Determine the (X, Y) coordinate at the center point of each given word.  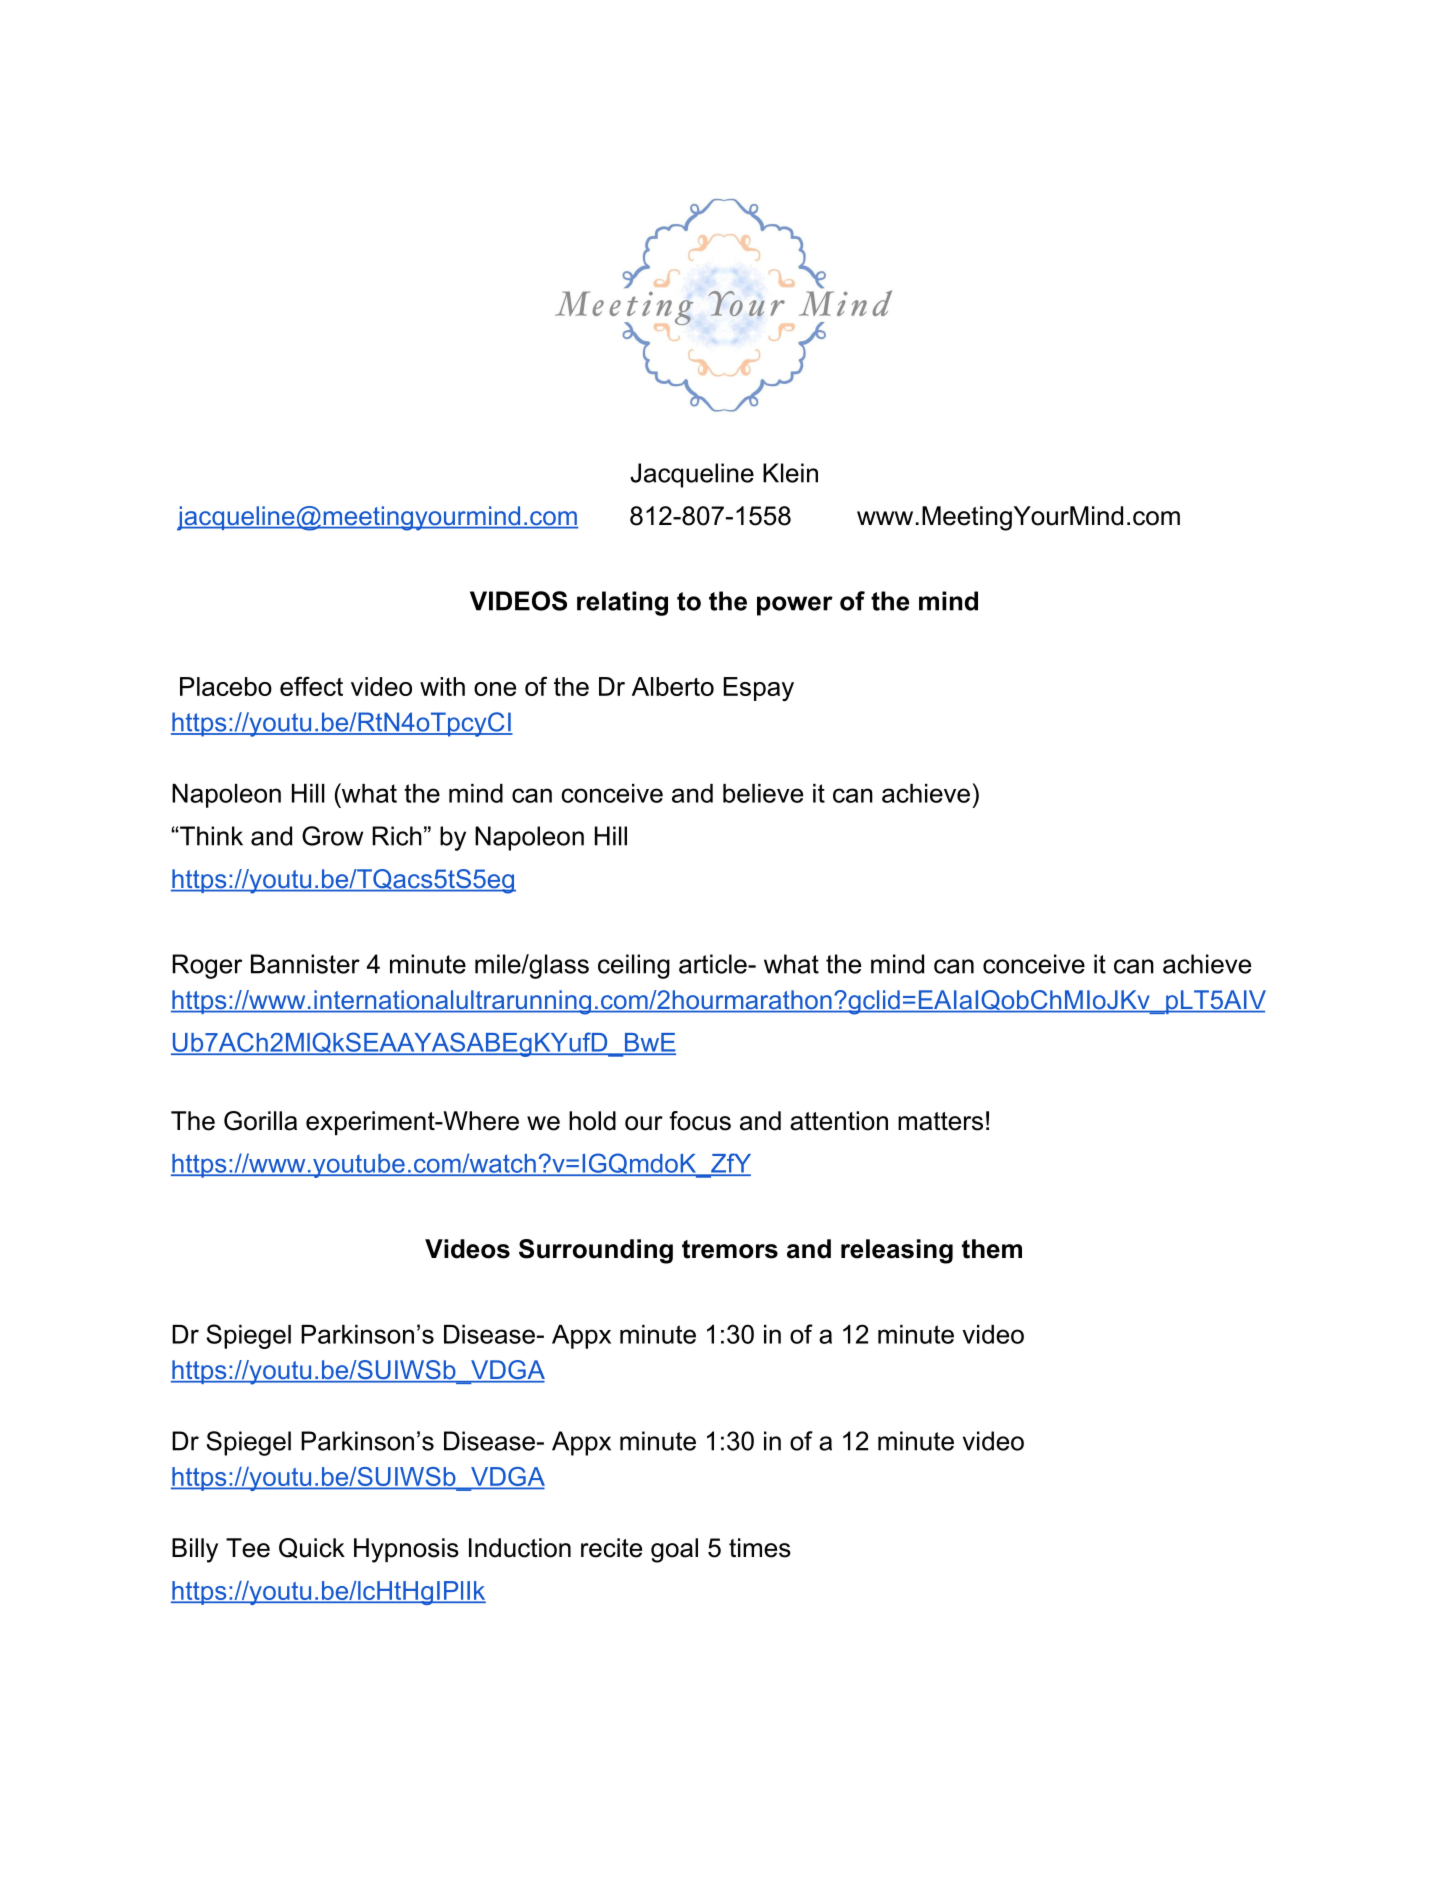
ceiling (634, 966)
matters (940, 1121)
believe (763, 793)
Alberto (673, 686)
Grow (332, 836)
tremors (730, 1249)
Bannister (305, 964)
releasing (897, 1251)
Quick (312, 1548)
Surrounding (596, 1251)
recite (611, 1548)
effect (311, 686)
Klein (790, 473)
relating (622, 603)
